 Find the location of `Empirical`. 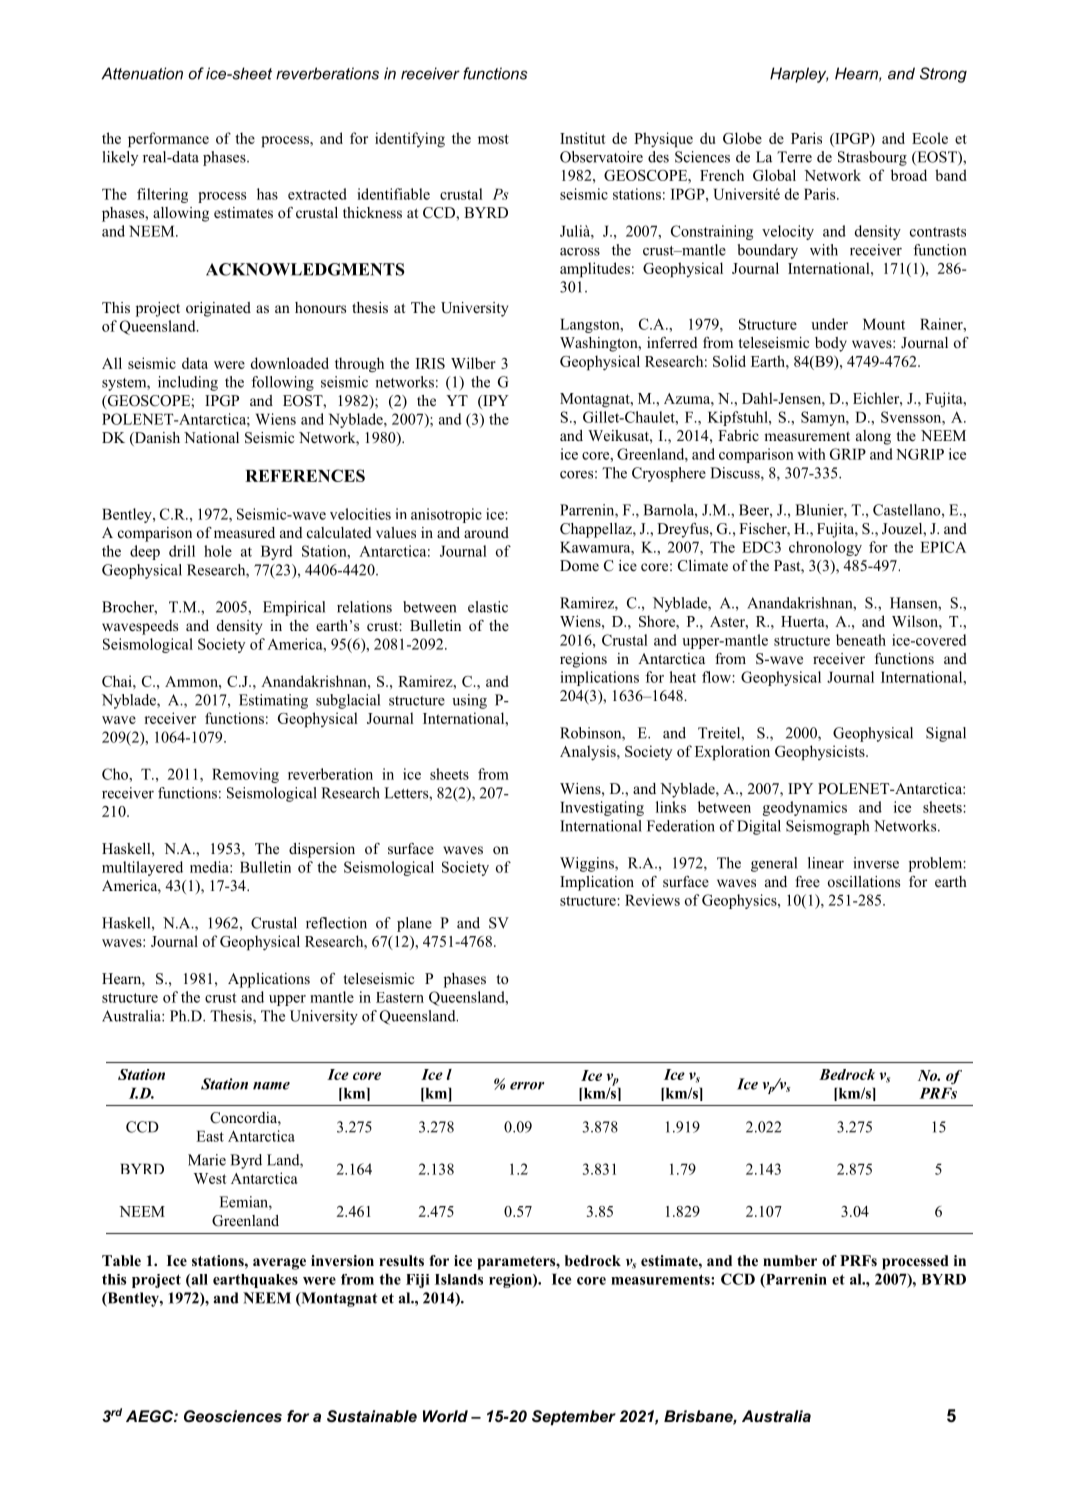

Empirical is located at coordinates (294, 608).
